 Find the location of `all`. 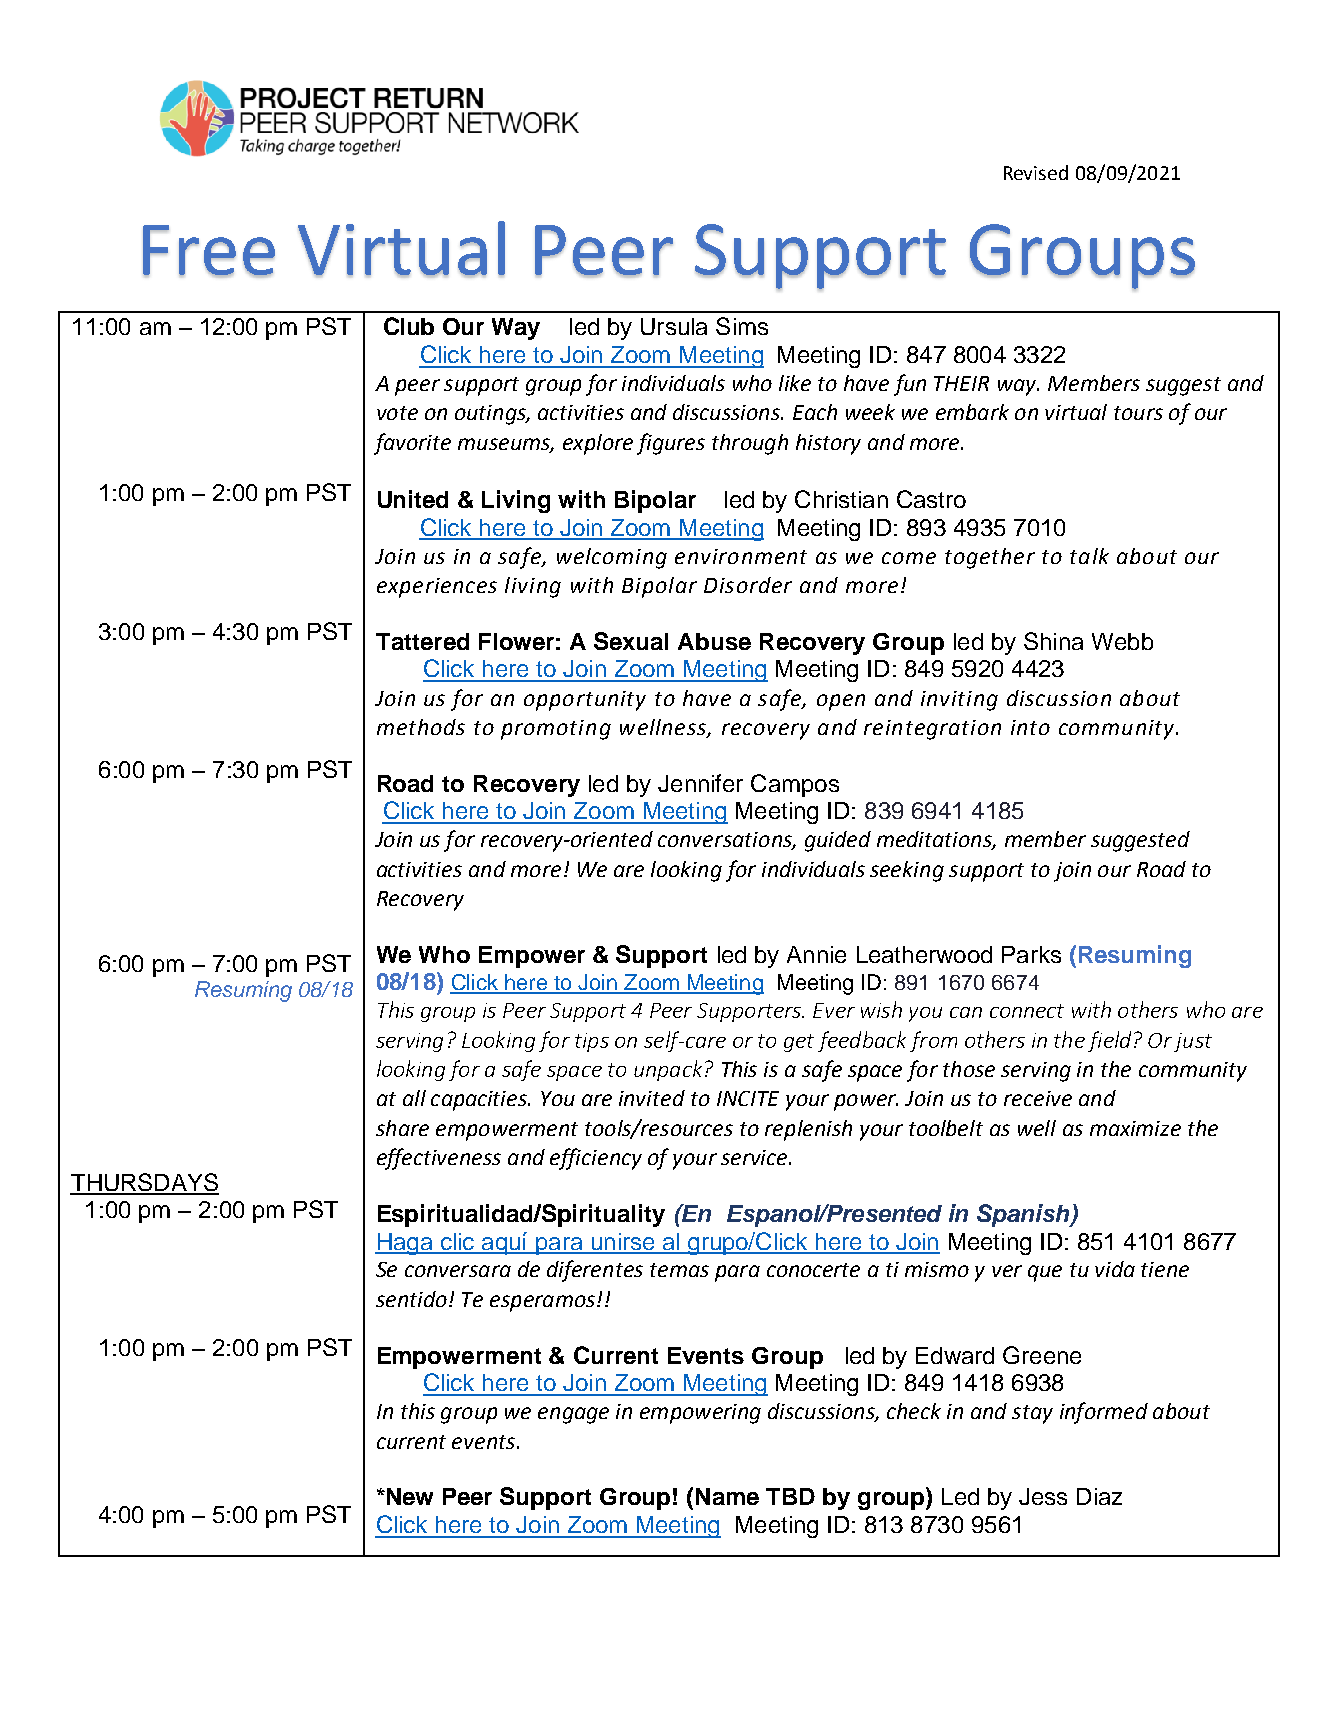

all is located at coordinates (414, 1098).
